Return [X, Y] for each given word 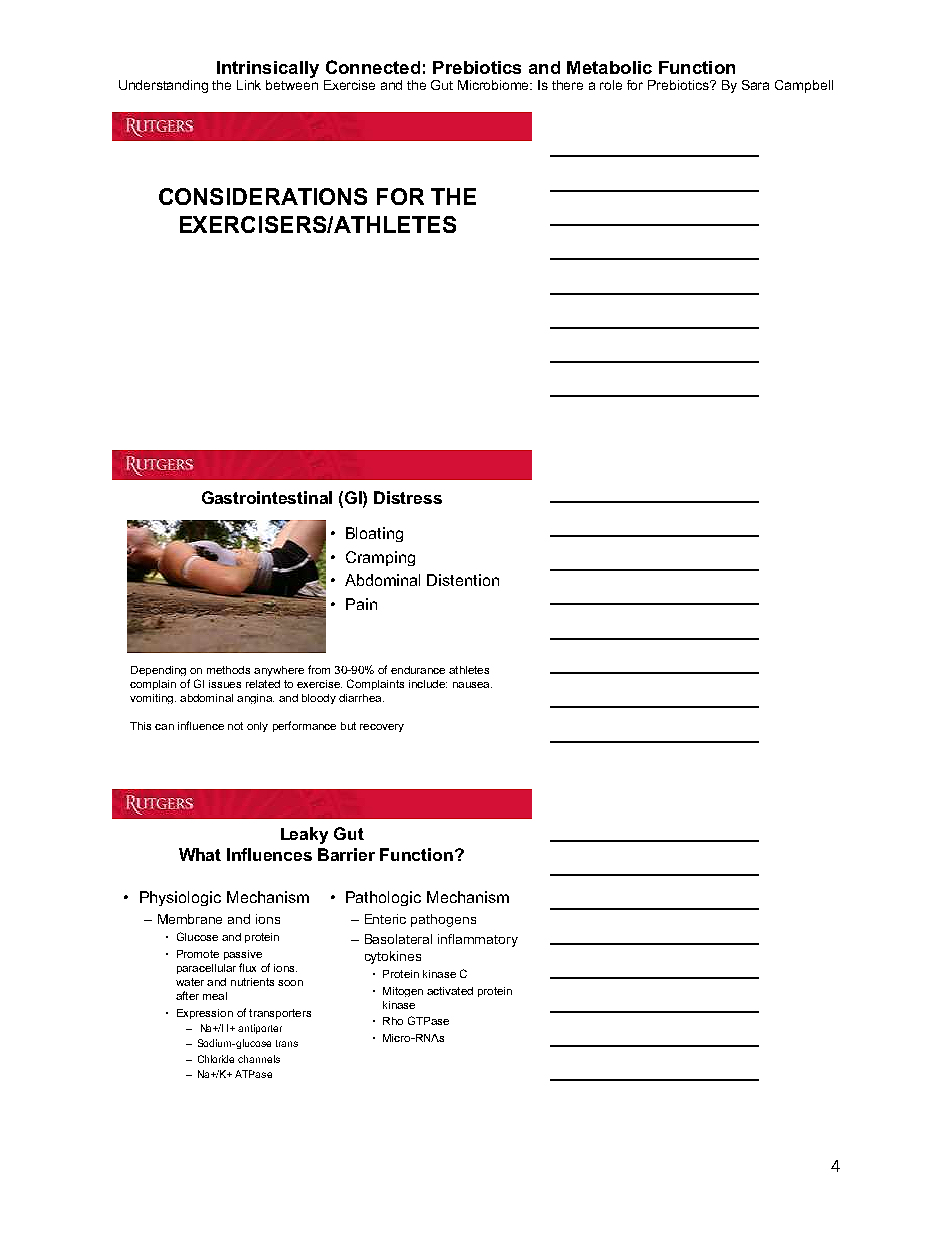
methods [228, 670]
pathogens [443, 920]
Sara [755, 85]
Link [249, 85]
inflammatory [478, 940]
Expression [205, 1014]
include [428, 684]
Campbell [804, 86]
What [200, 854]
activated [450, 991]
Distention [463, 580]
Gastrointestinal [267, 497]
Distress [408, 497]
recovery [382, 728]
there [567, 85]
